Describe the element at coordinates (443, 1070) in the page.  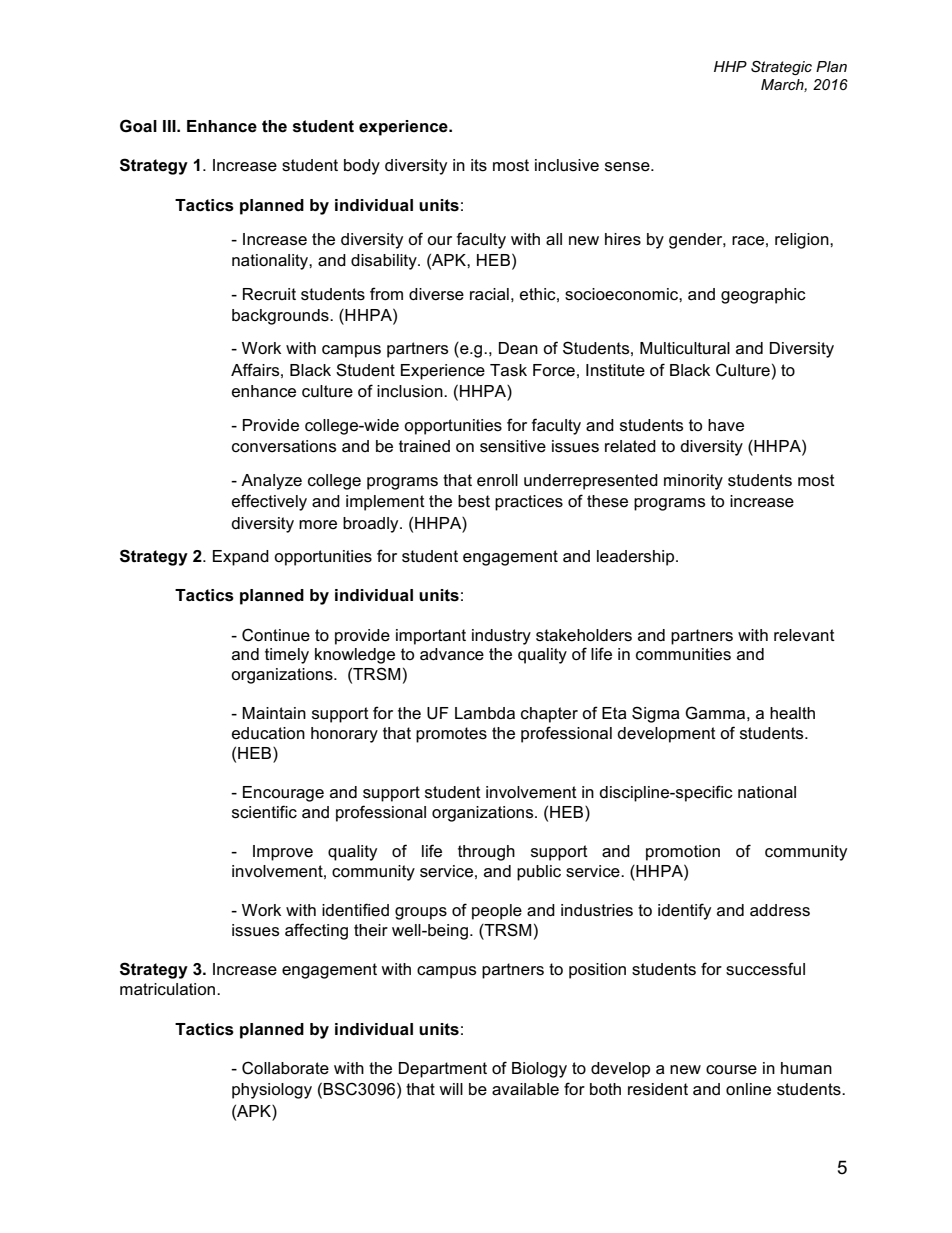
I see `Department` at that location.
